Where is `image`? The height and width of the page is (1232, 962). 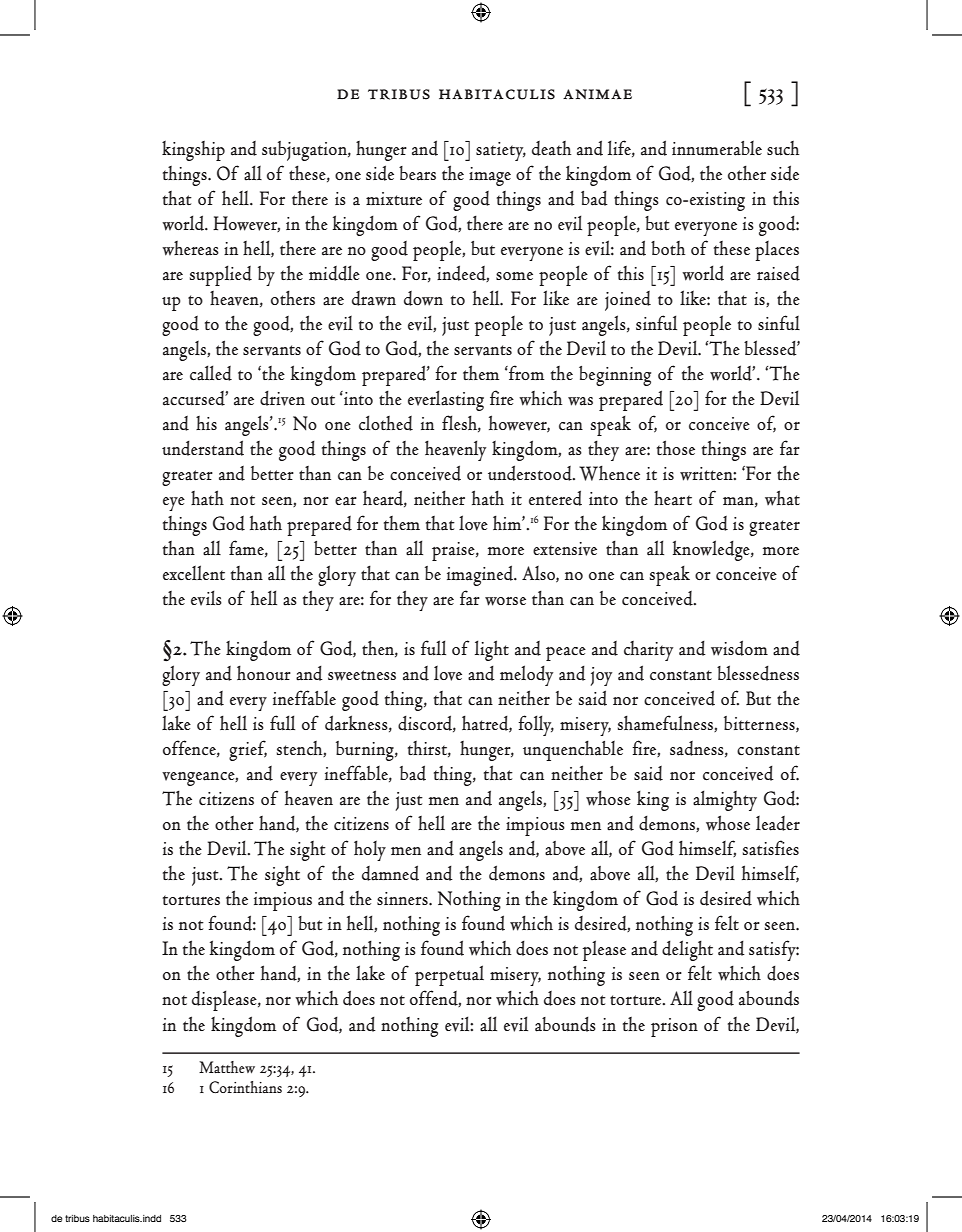 image is located at coordinates (490, 176).
